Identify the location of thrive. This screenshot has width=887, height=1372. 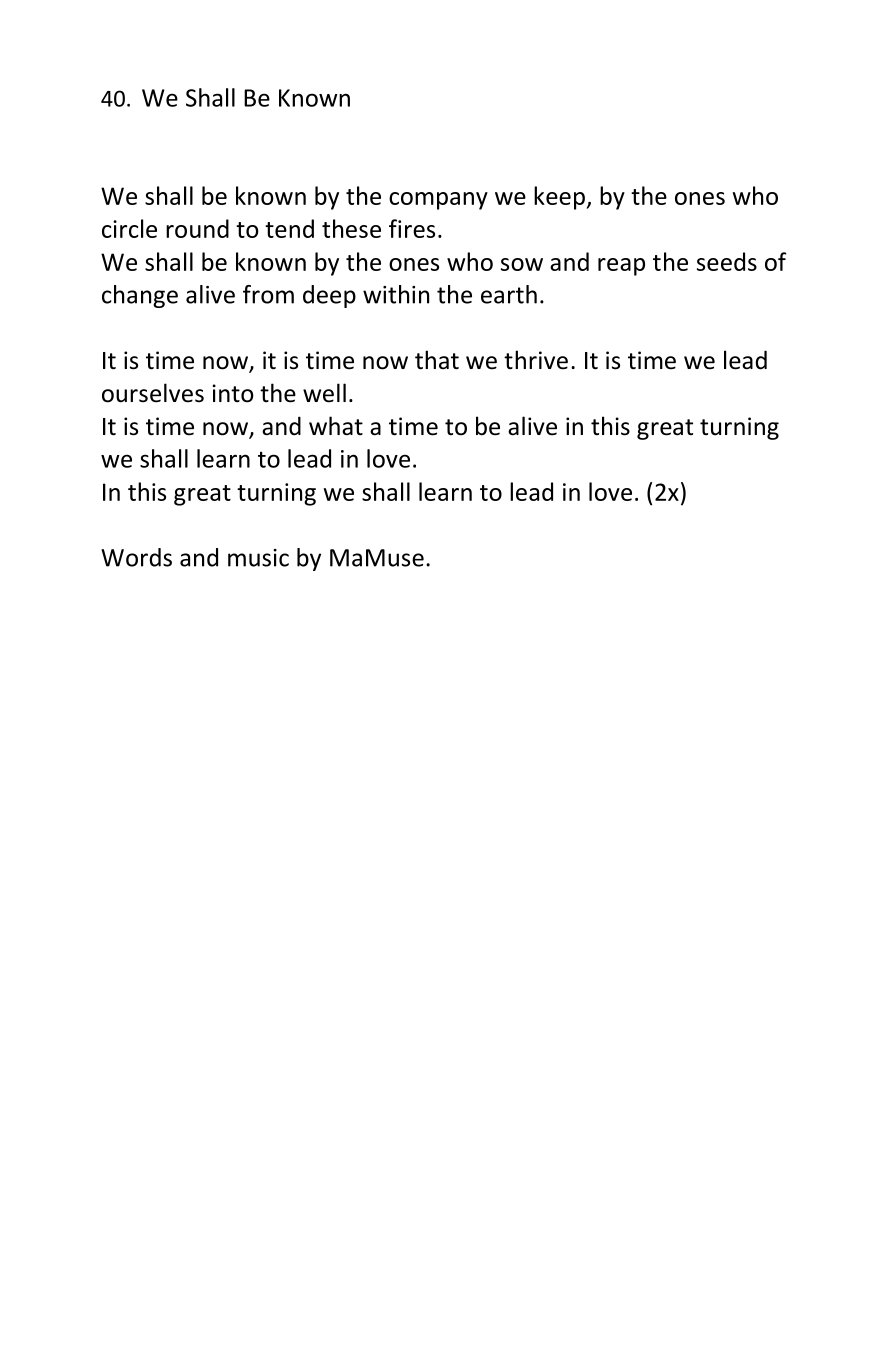
(536, 360).
